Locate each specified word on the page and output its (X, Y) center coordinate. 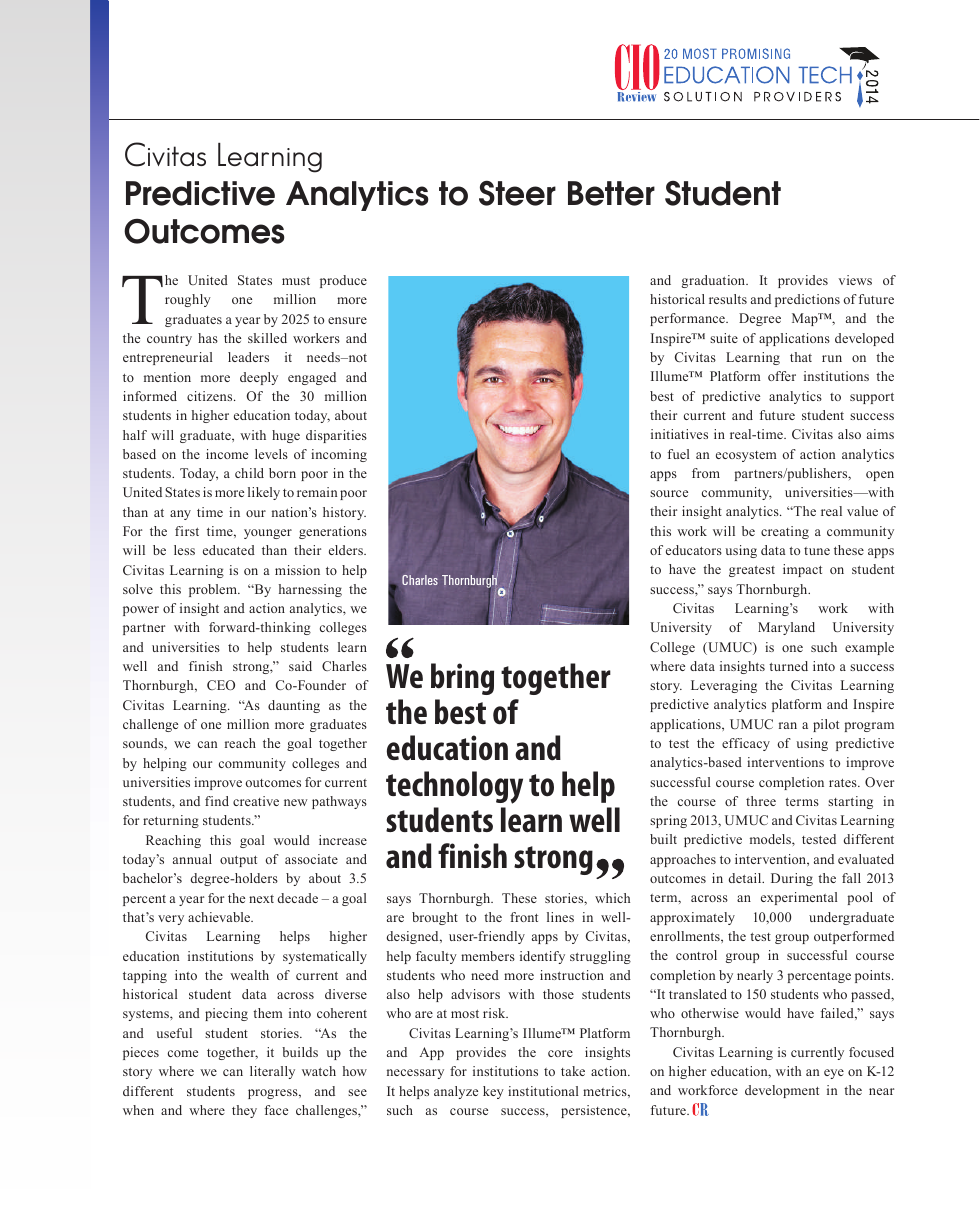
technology (454, 787)
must (296, 281)
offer (782, 376)
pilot (826, 725)
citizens (211, 396)
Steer (517, 193)
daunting (294, 706)
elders (347, 550)
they (244, 1111)
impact (802, 570)
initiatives (679, 434)
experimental (799, 898)
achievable (220, 917)
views (855, 280)
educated (229, 550)
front (524, 917)
